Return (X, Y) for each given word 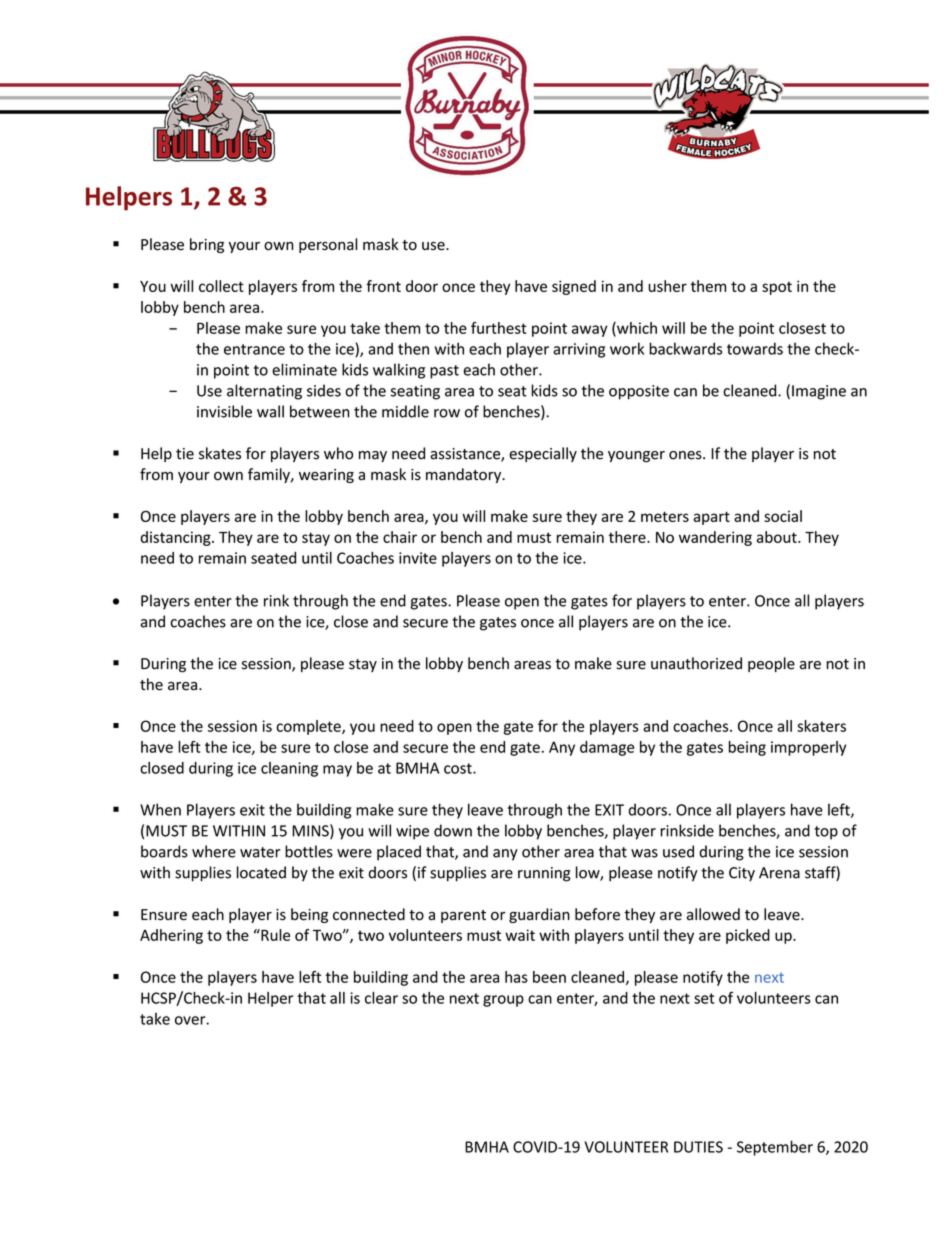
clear (381, 998)
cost (459, 768)
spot (777, 288)
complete (309, 727)
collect (221, 286)
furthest (499, 328)
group (503, 1001)
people (771, 664)
